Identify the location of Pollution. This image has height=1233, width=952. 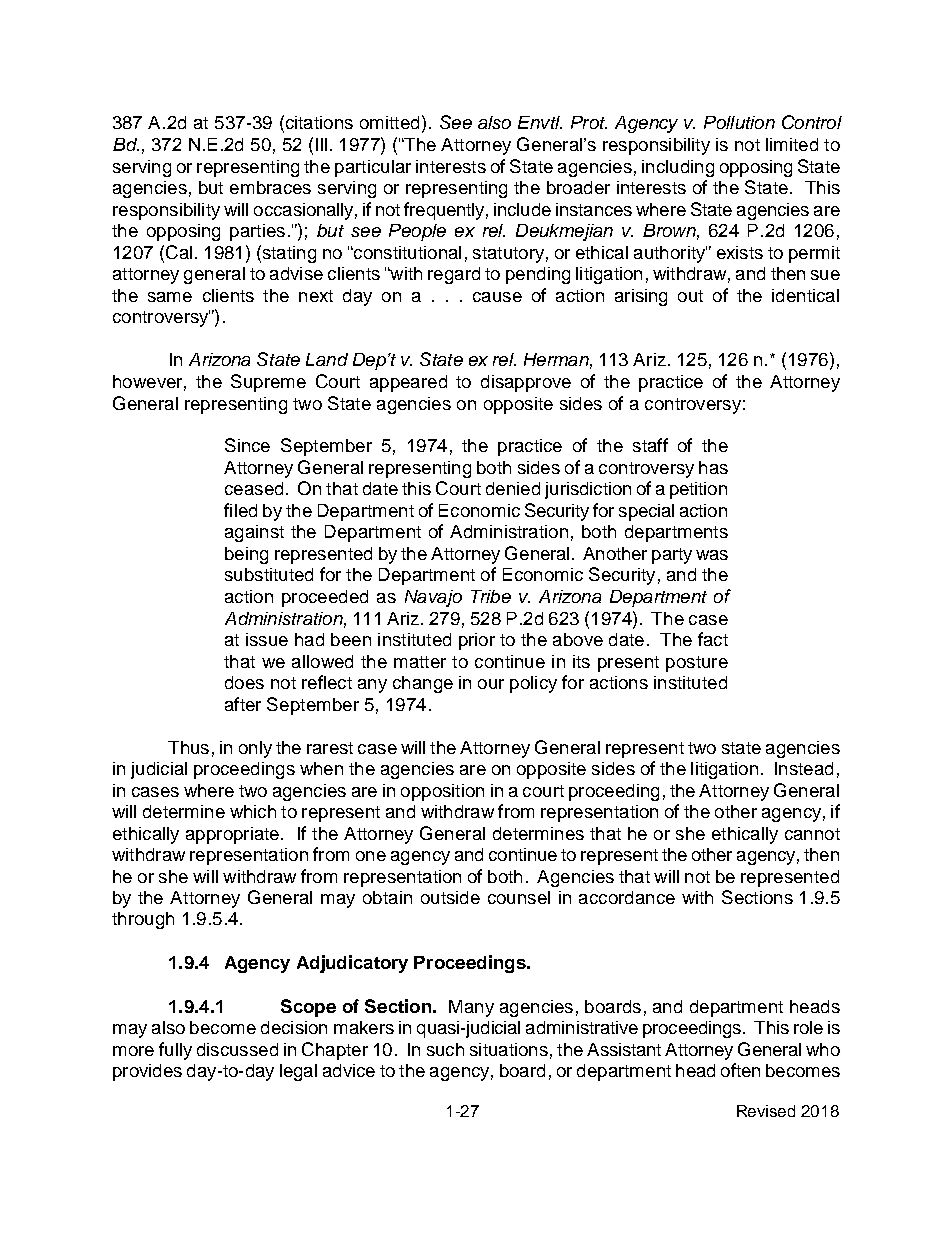
(739, 122).
